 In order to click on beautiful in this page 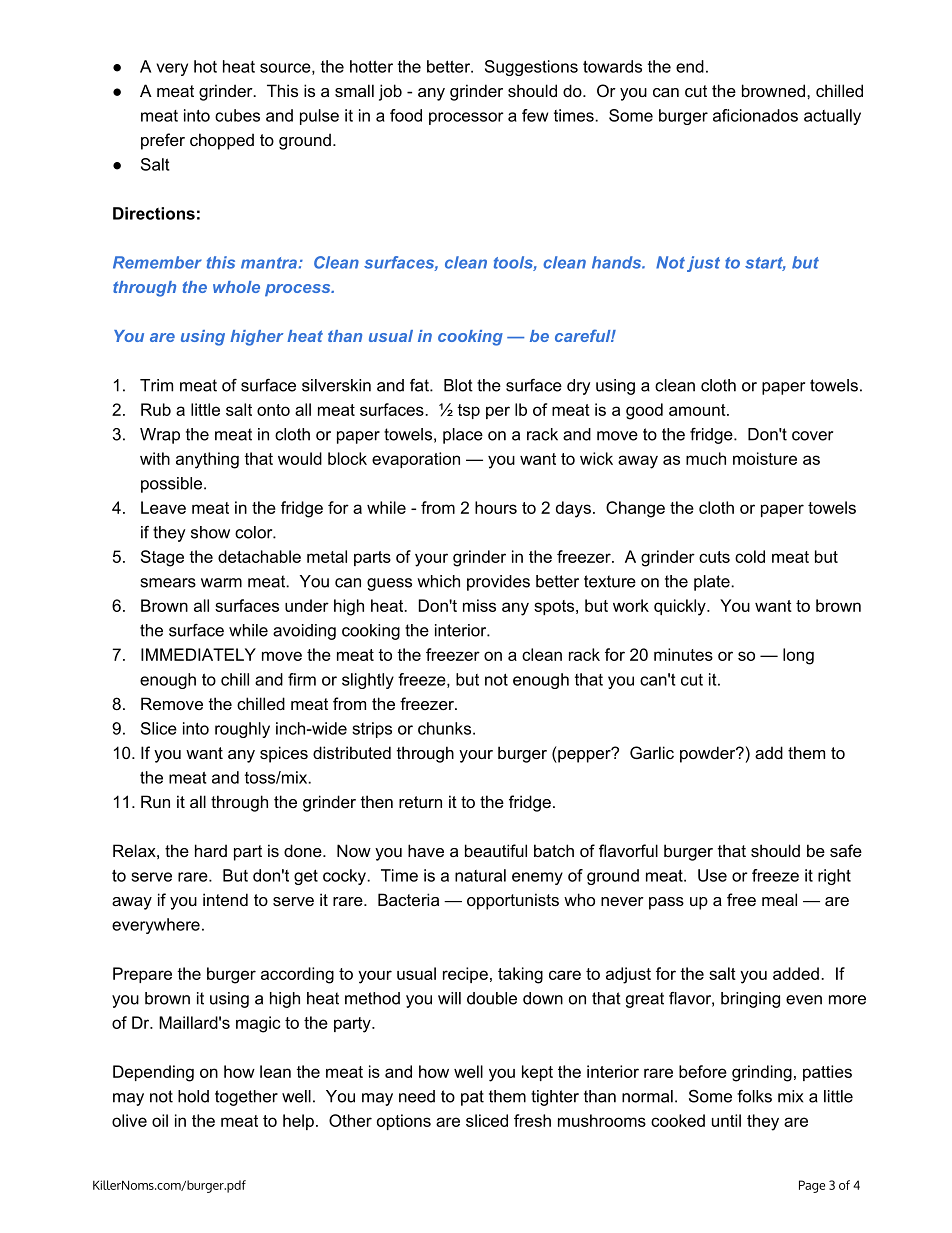, I will do `click(496, 850)`.
